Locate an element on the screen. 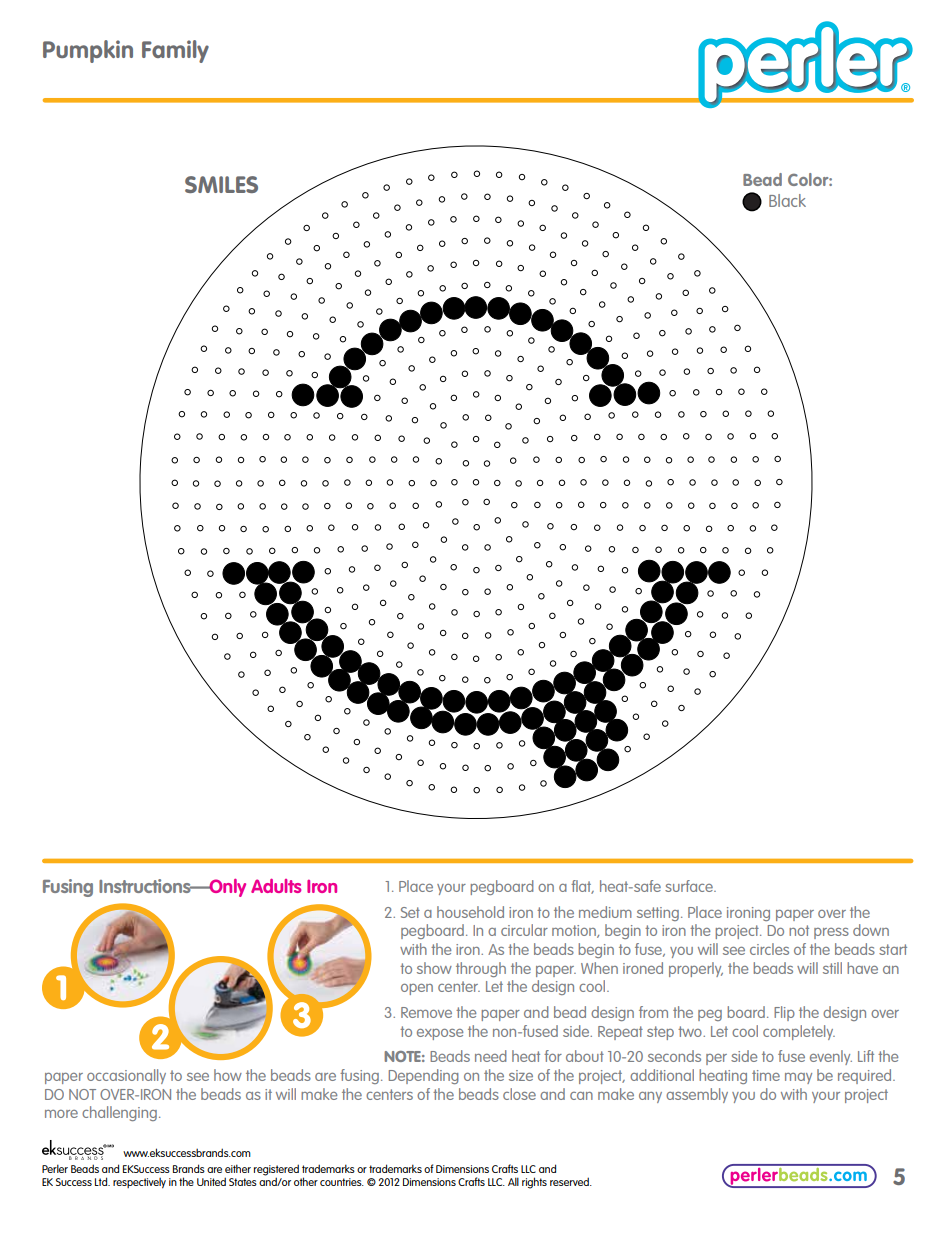  respectively is located at coordinates (139, 1183).
